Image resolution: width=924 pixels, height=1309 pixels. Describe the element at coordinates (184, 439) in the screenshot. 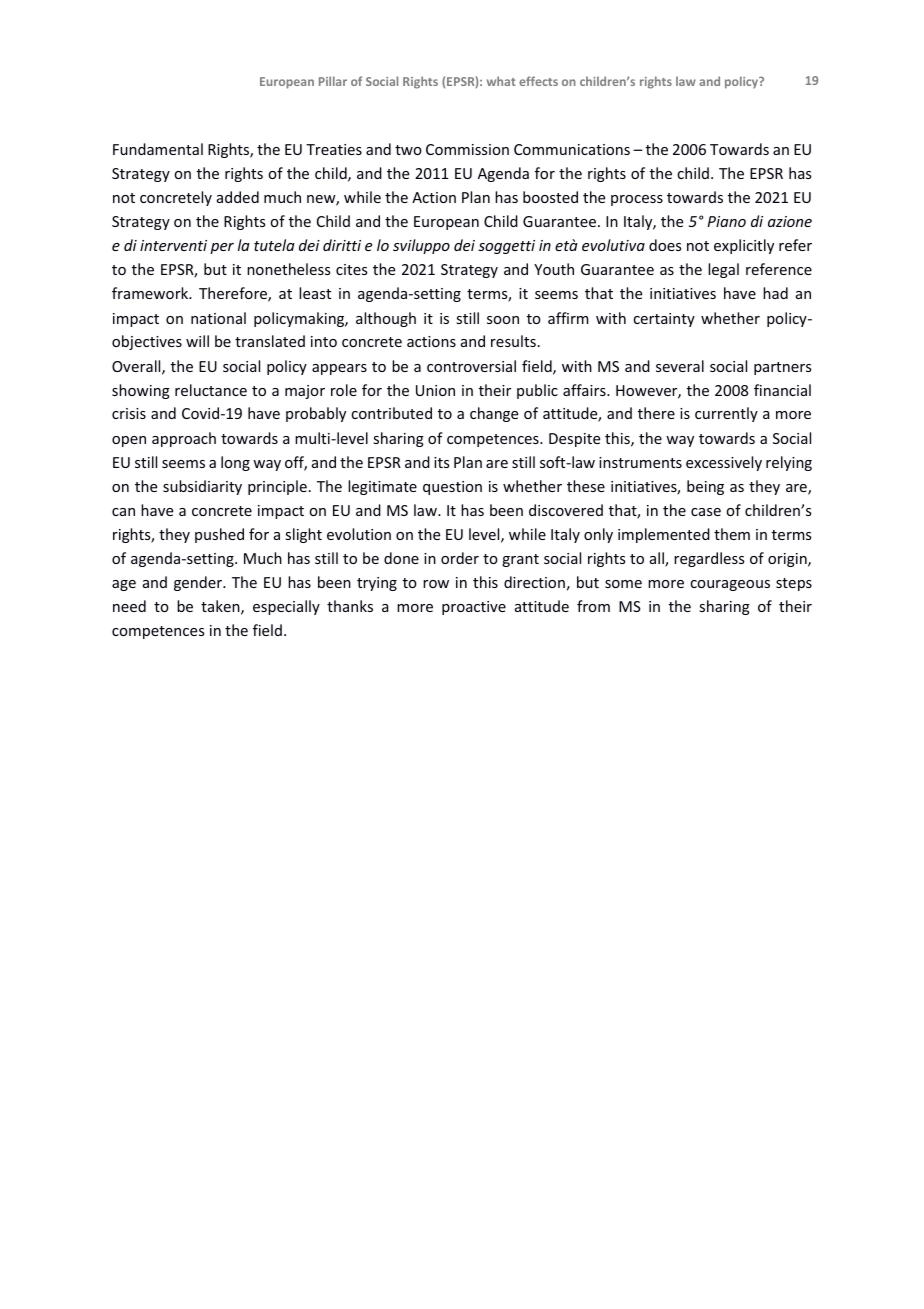

I see `approach` at that location.
